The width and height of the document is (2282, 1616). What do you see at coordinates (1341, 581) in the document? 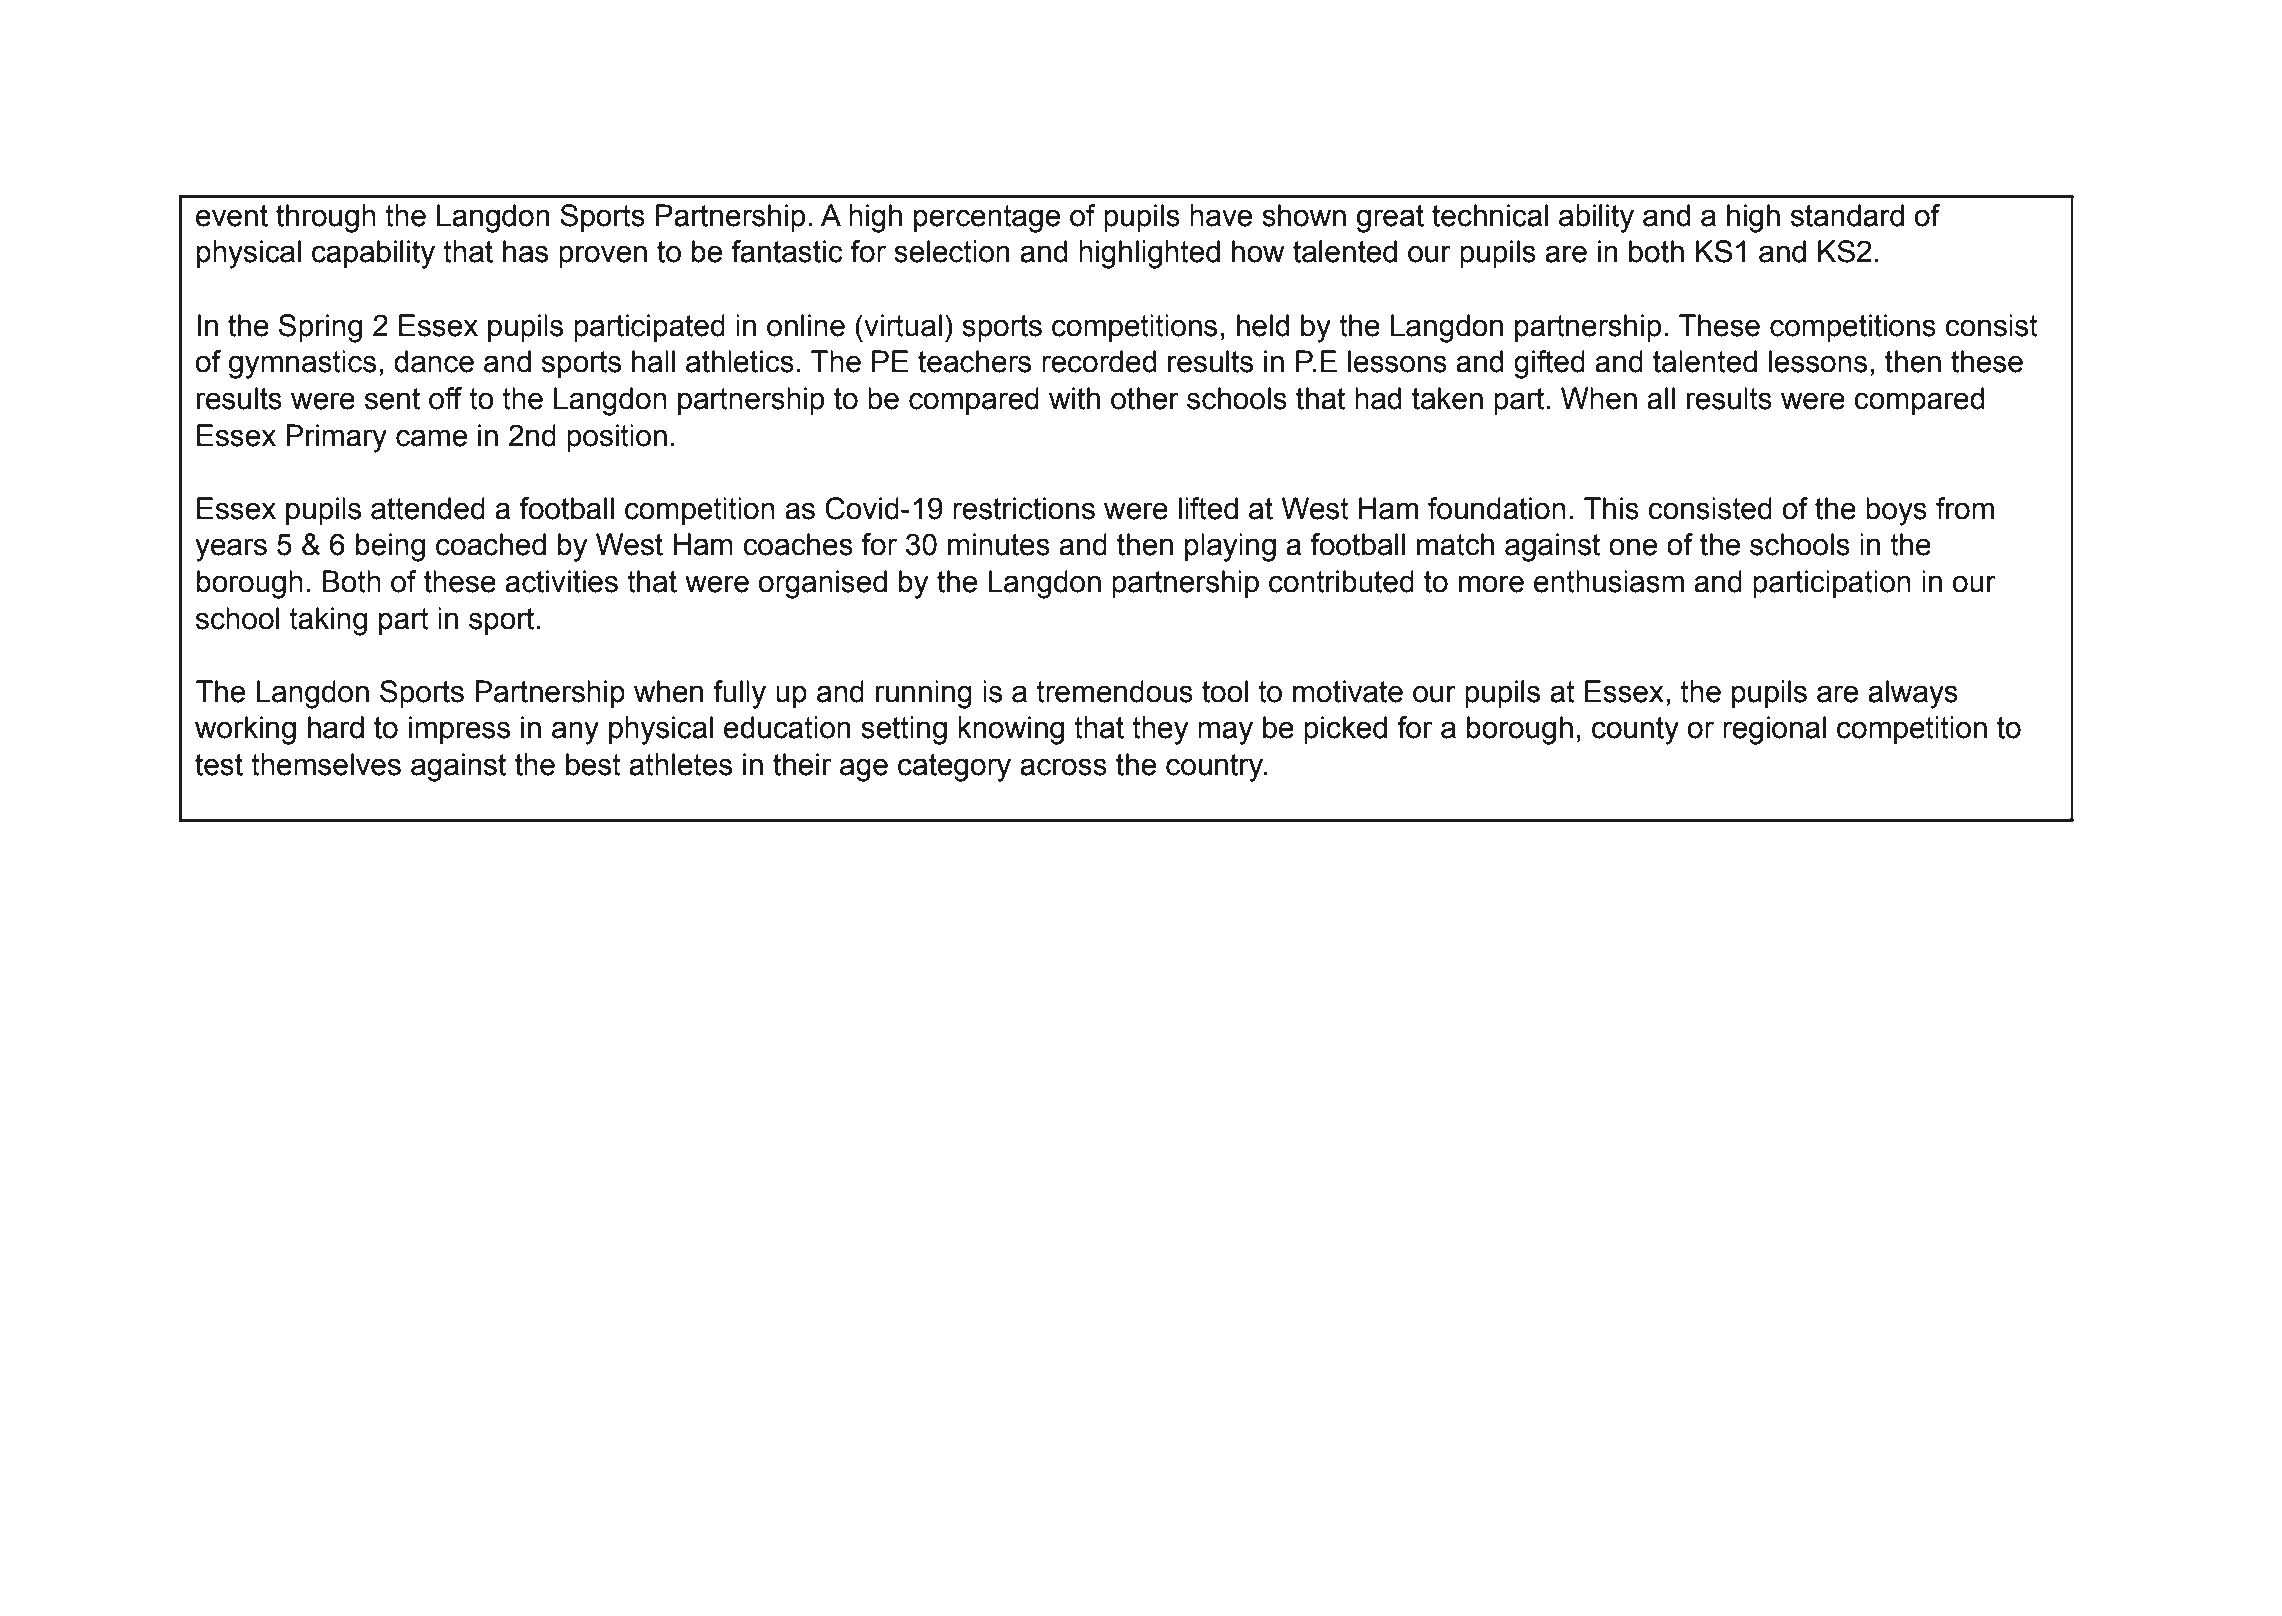
I see `contributed` at bounding box center [1341, 581].
